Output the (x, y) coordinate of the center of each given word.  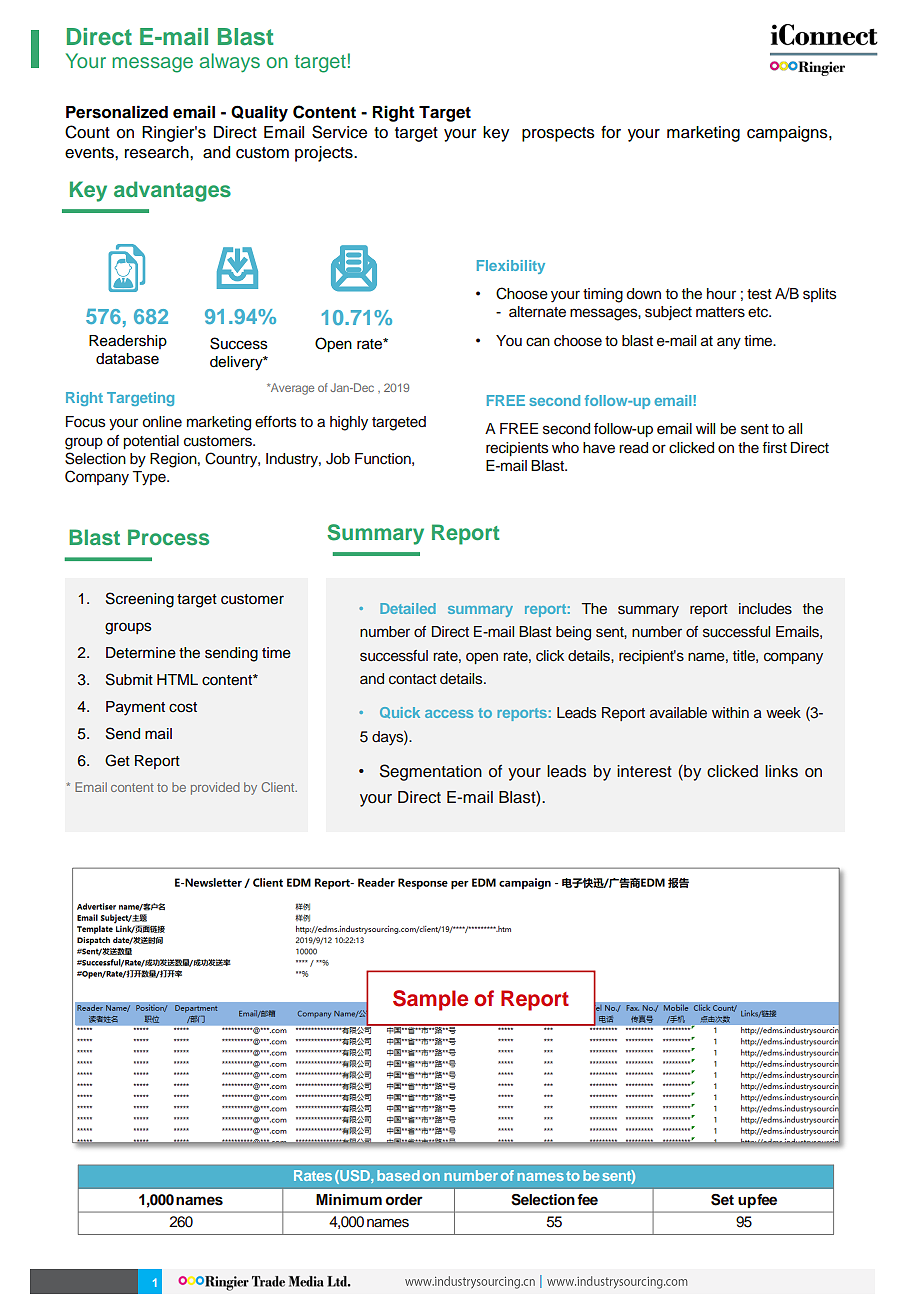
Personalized (117, 112)
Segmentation (431, 772)
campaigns (788, 134)
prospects (558, 134)
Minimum (349, 1199)
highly (349, 423)
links (781, 771)
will (705, 428)
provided (215, 788)
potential (151, 442)
